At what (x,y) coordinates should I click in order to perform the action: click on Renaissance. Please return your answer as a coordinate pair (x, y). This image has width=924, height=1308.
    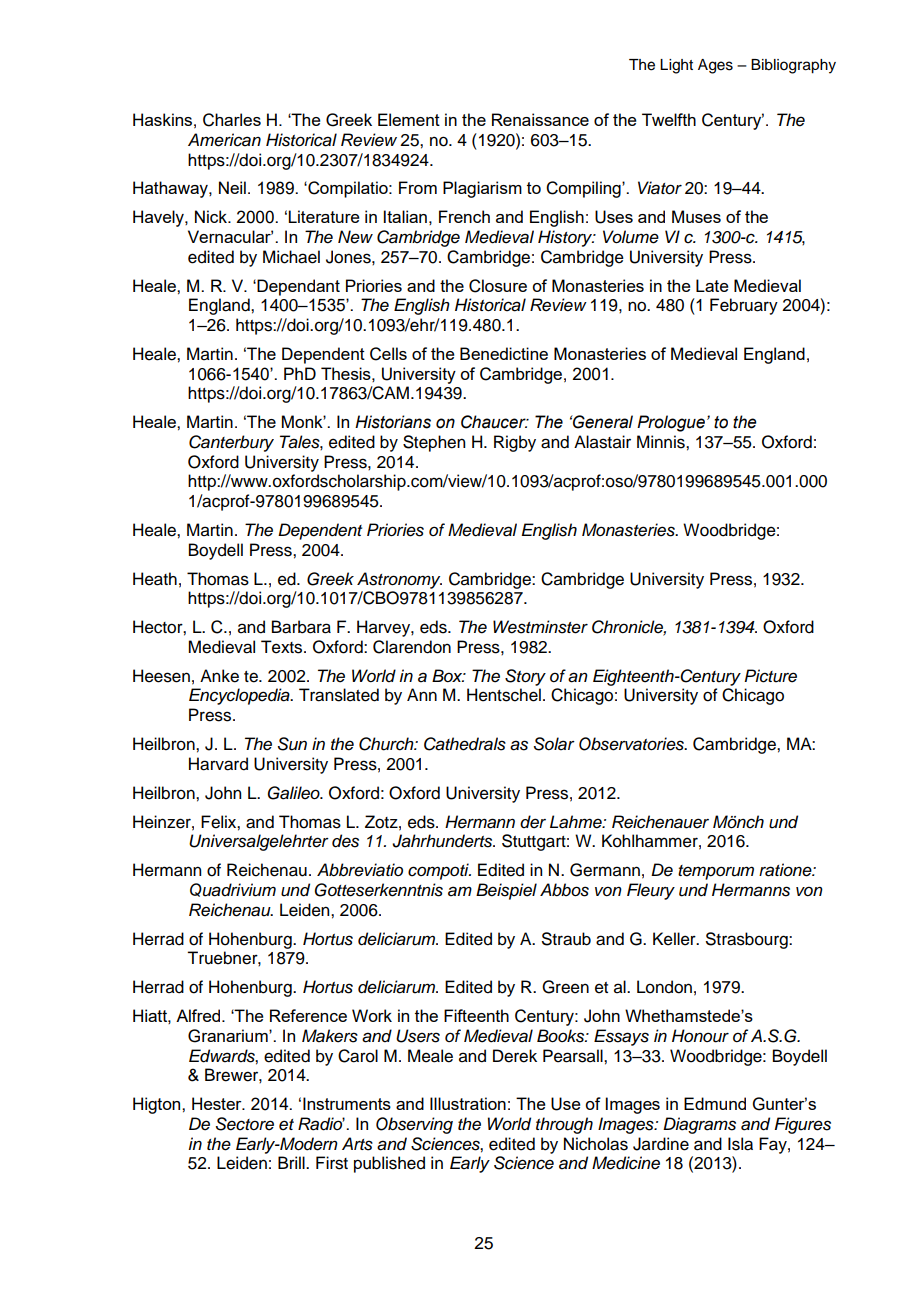
    Looking at the image, I should click on (540, 119).
